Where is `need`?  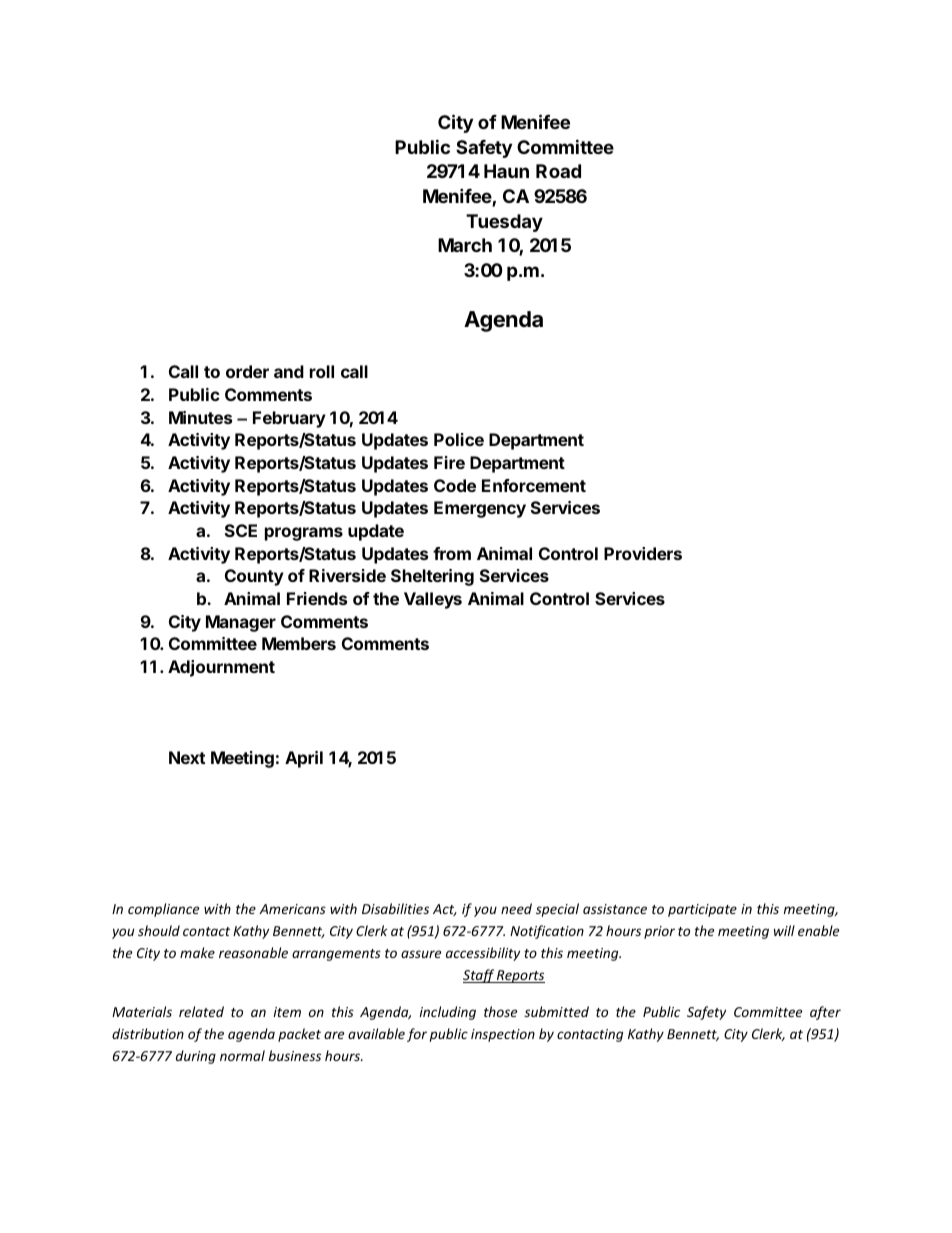 need is located at coordinates (516, 908).
